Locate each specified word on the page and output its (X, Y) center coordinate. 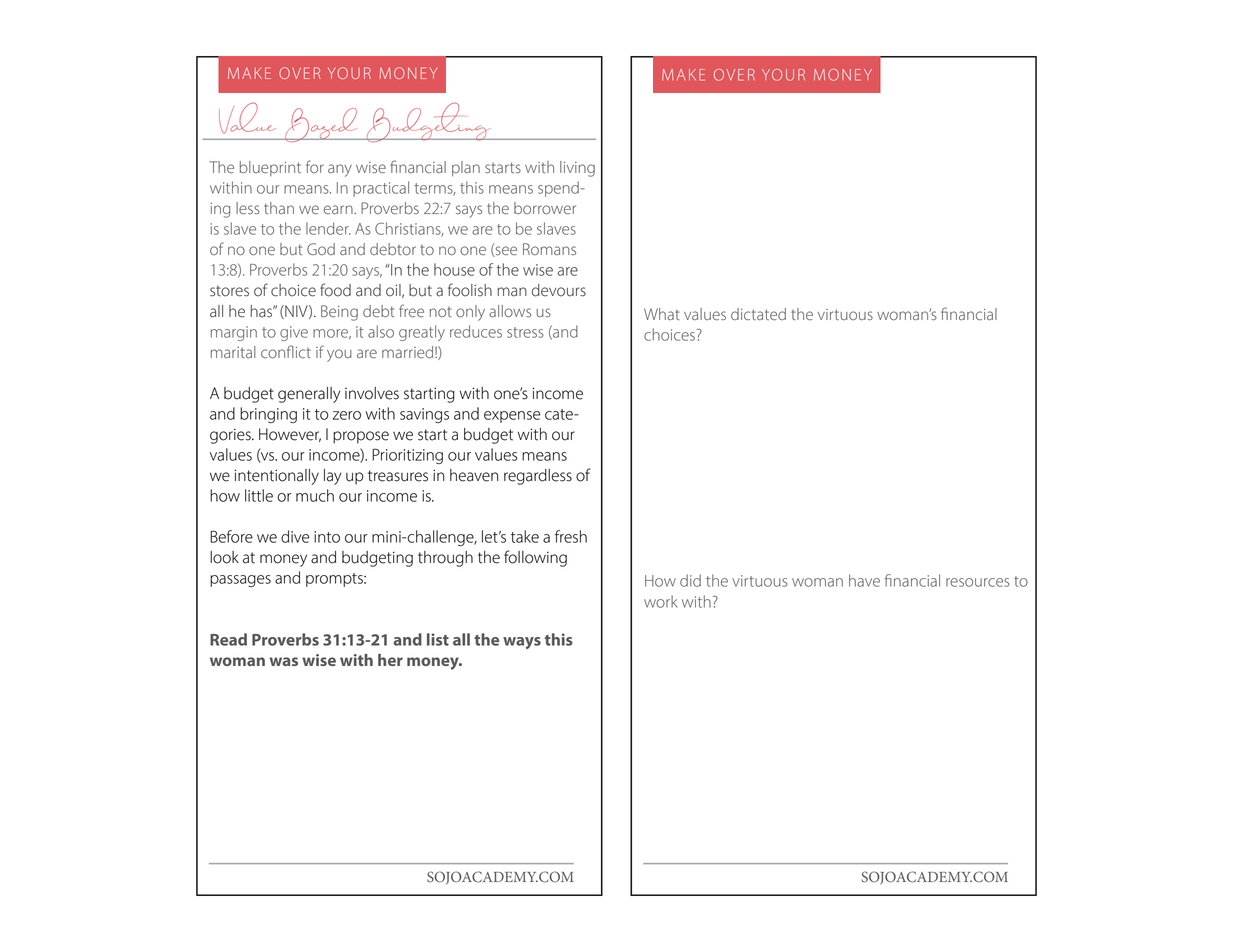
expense (512, 417)
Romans (549, 249)
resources (978, 582)
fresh (571, 536)
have (864, 580)
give (294, 333)
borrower (545, 208)
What (662, 314)
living (577, 169)
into (327, 537)
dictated (758, 314)
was (283, 661)
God (321, 249)
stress (525, 332)
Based (320, 125)
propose (361, 437)
